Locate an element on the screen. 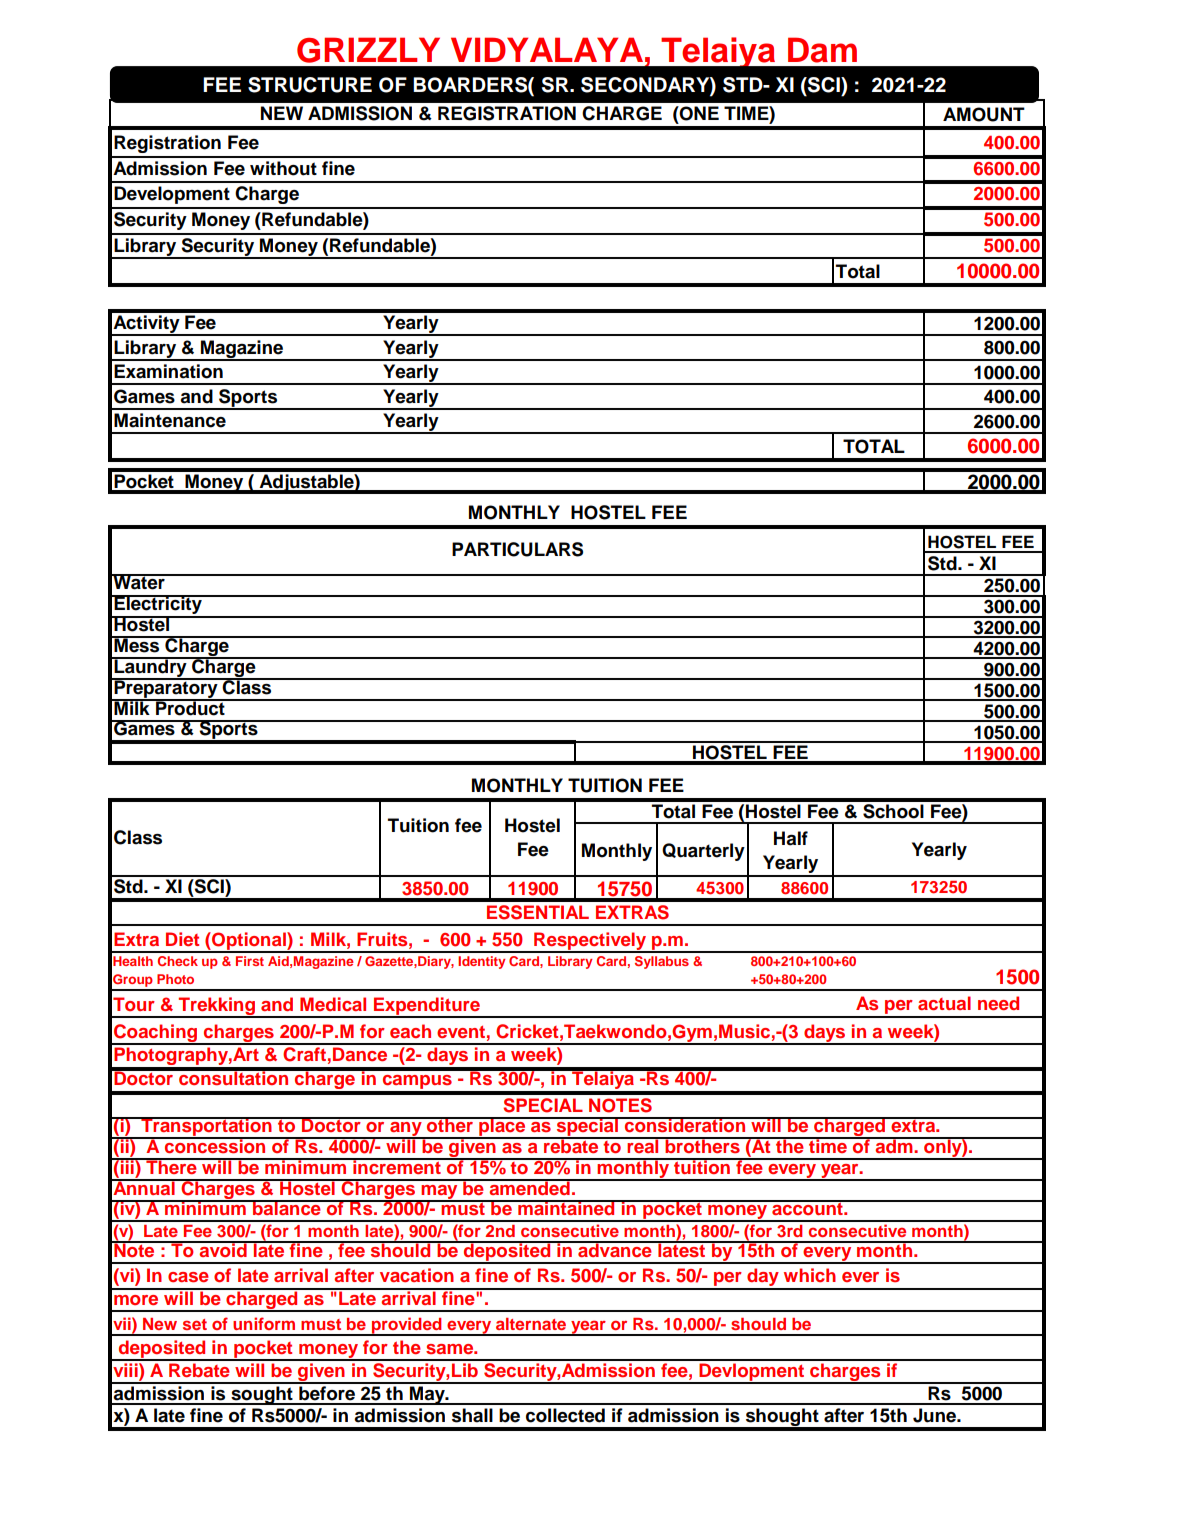  GRIZZLY is located at coordinates (368, 50).
